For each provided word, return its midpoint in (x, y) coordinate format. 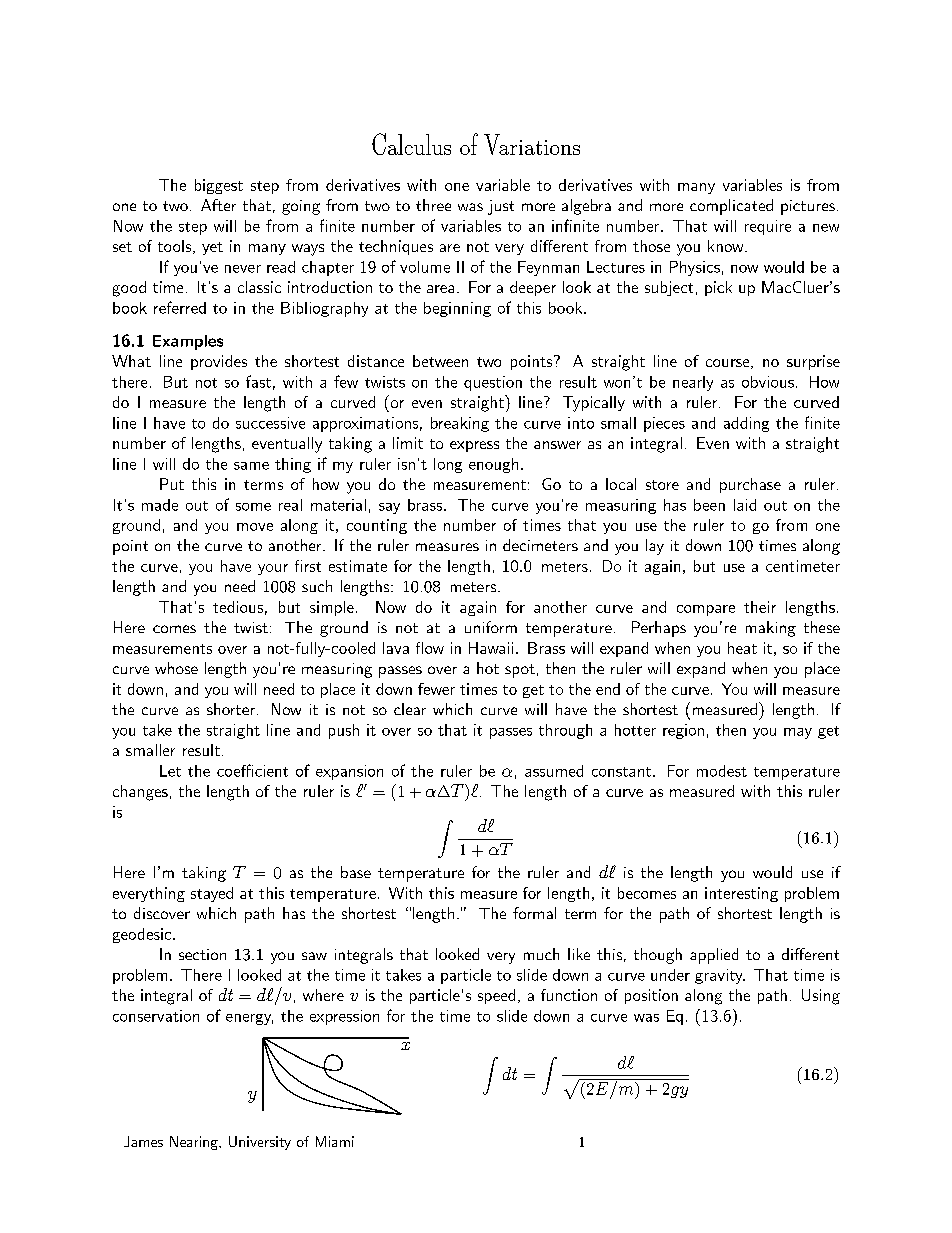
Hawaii (491, 648)
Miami (335, 1141)
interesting (741, 894)
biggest (219, 186)
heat (742, 648)
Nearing (195, 1143)
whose (176, 668)
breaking (460, 424)
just (501, 207)
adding (746, 424)
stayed (212, 894)
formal (534, 913)
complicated (731, 207)
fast (258, 381)
